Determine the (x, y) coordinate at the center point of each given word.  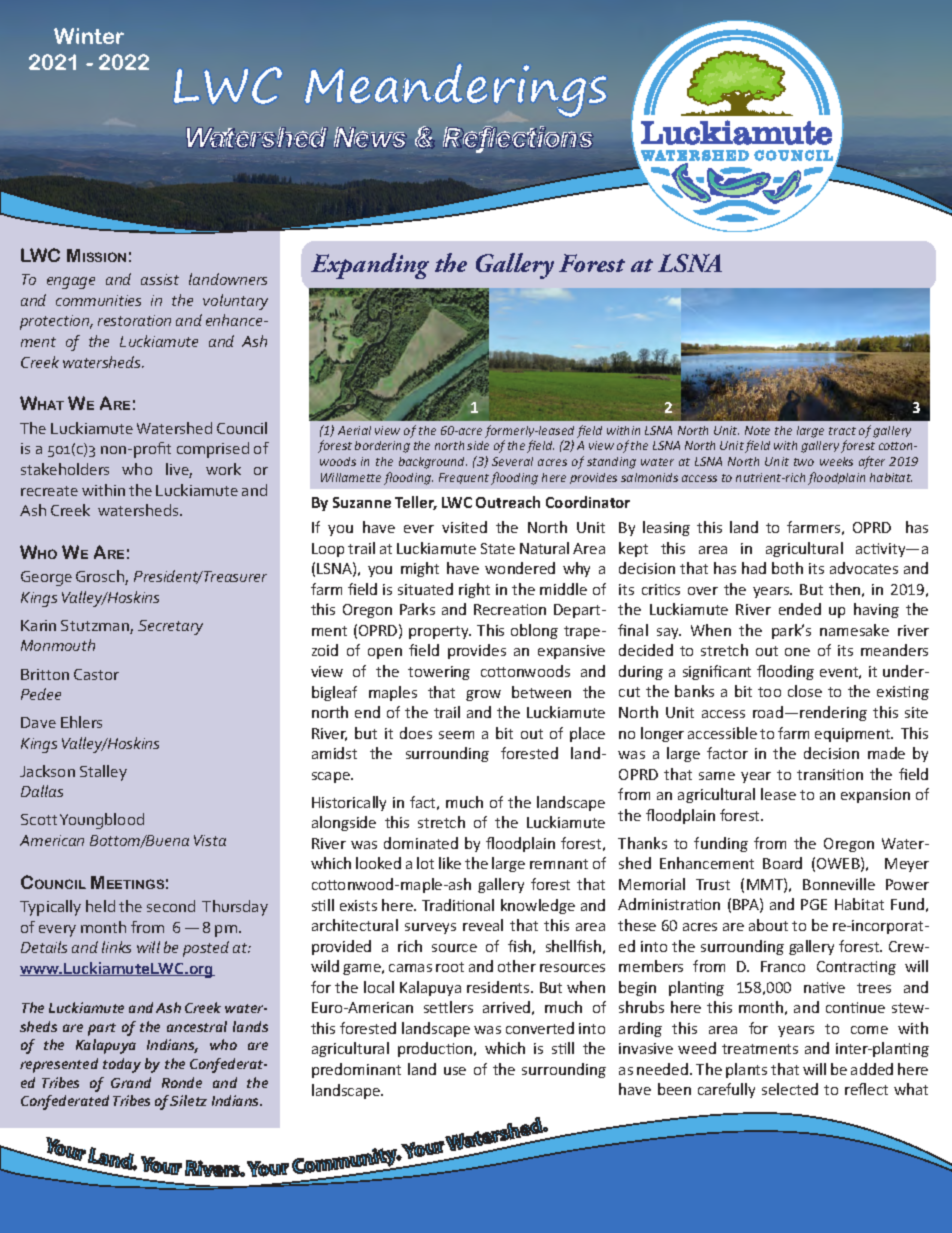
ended (800, 609)
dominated (421, 843)
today (122, 1065)
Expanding (370, 266)
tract (842, 431)
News (370, 138)
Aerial (354, 430)
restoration (134, 320)
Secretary (170, 627)
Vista (210, 840)
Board (782, 863)
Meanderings (455, 90)
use (455, 1071)
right (474, 590)
